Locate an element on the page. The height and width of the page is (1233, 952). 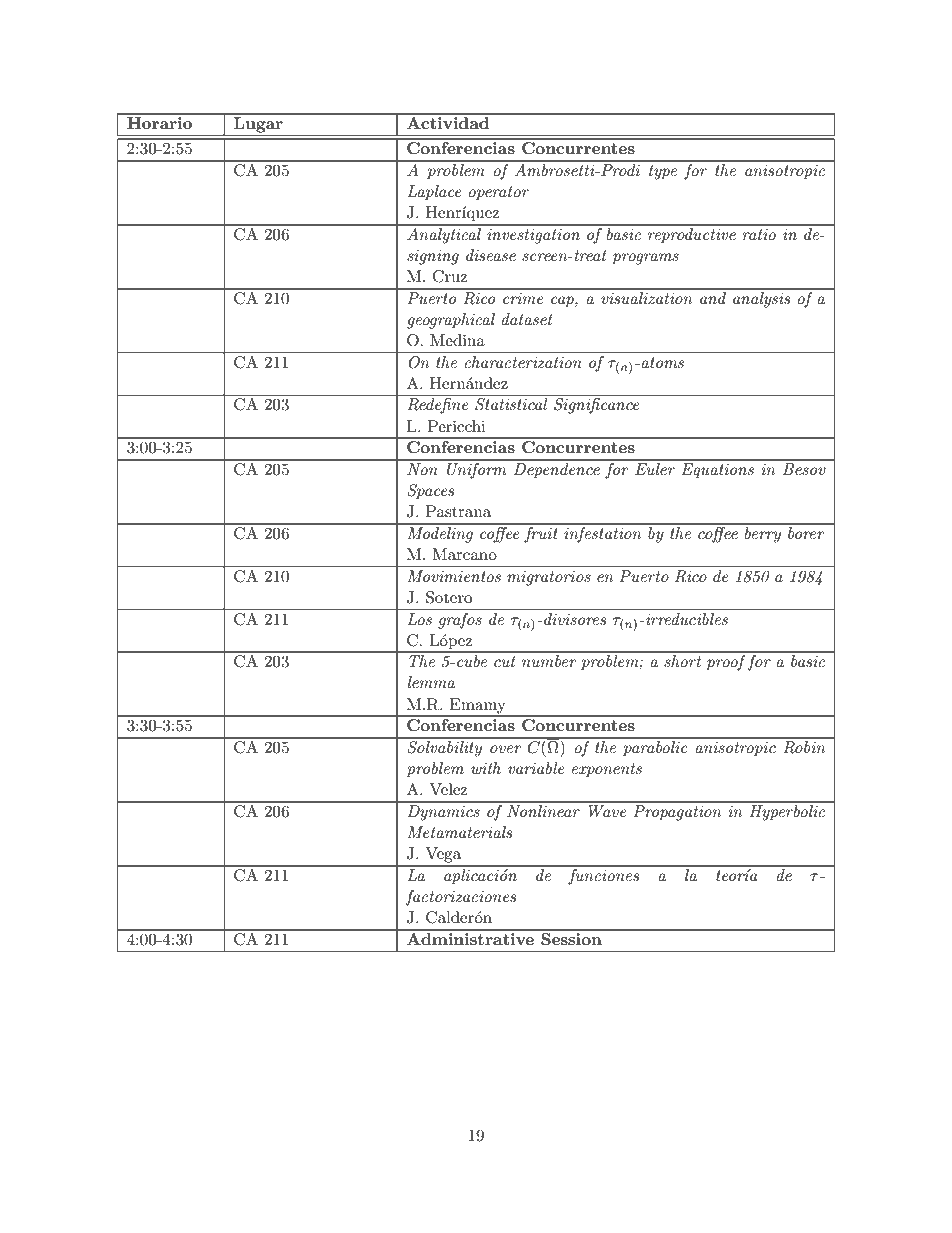
Los is located at coordinates (419, 619).
